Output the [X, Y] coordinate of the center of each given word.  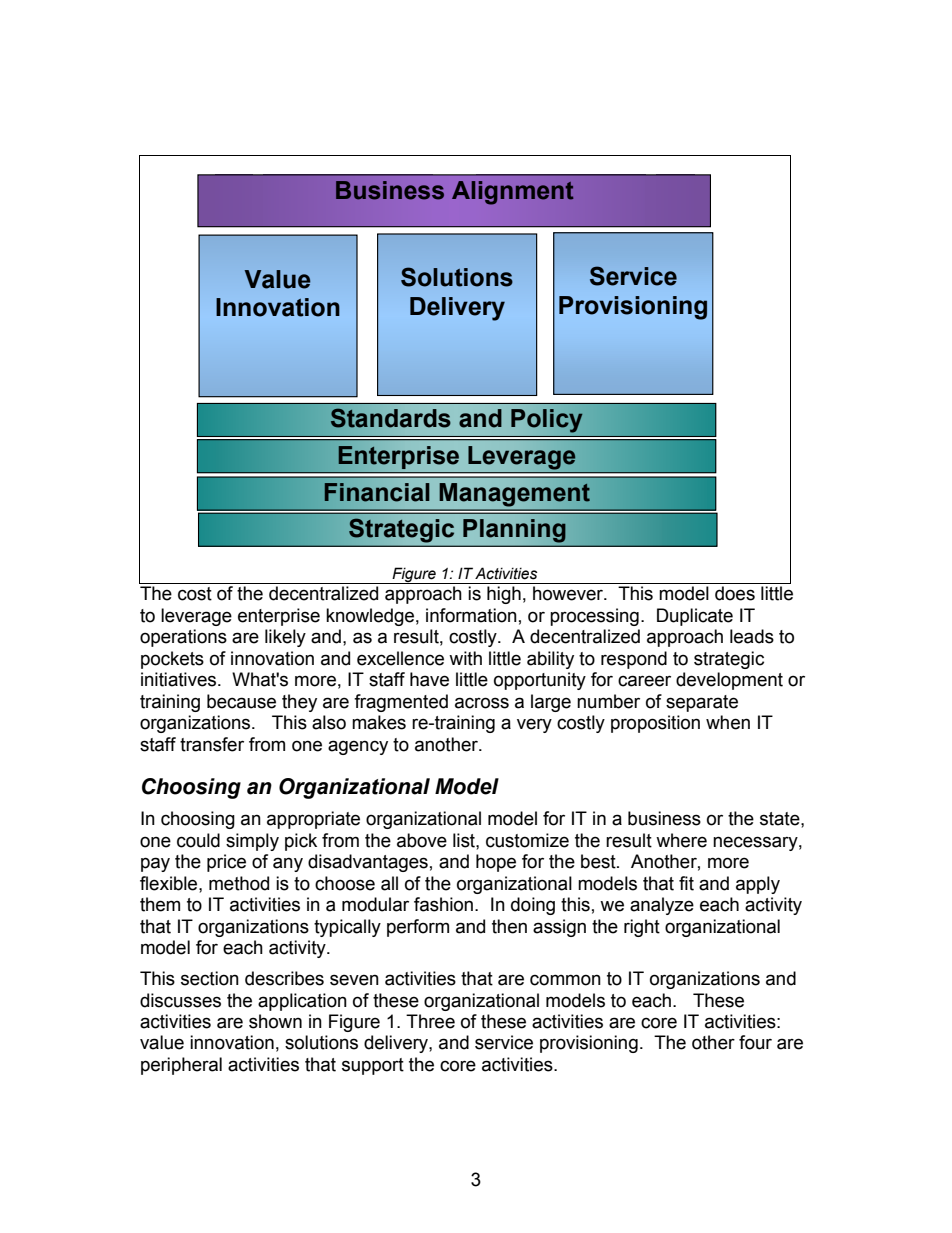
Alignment [513, 193]
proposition [655, 724]
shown [275, 1021]
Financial [376, 492]
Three [430, 1021]
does [735, 593]
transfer [212, 744]
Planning [514, 531]
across [482, 703]
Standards [391, 418]
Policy [547, 421]
